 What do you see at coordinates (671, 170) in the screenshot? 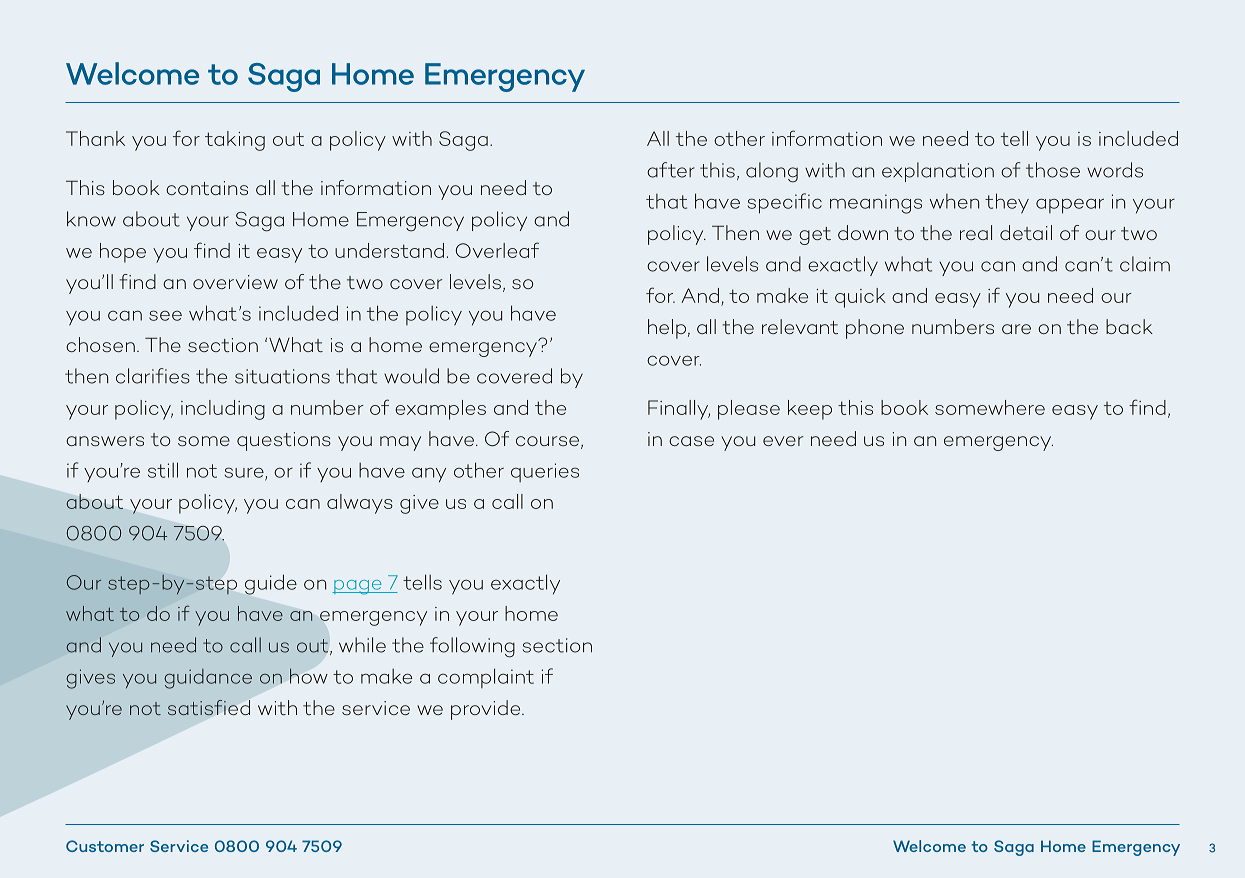
I see `after` at bounding box center [671, 170].
